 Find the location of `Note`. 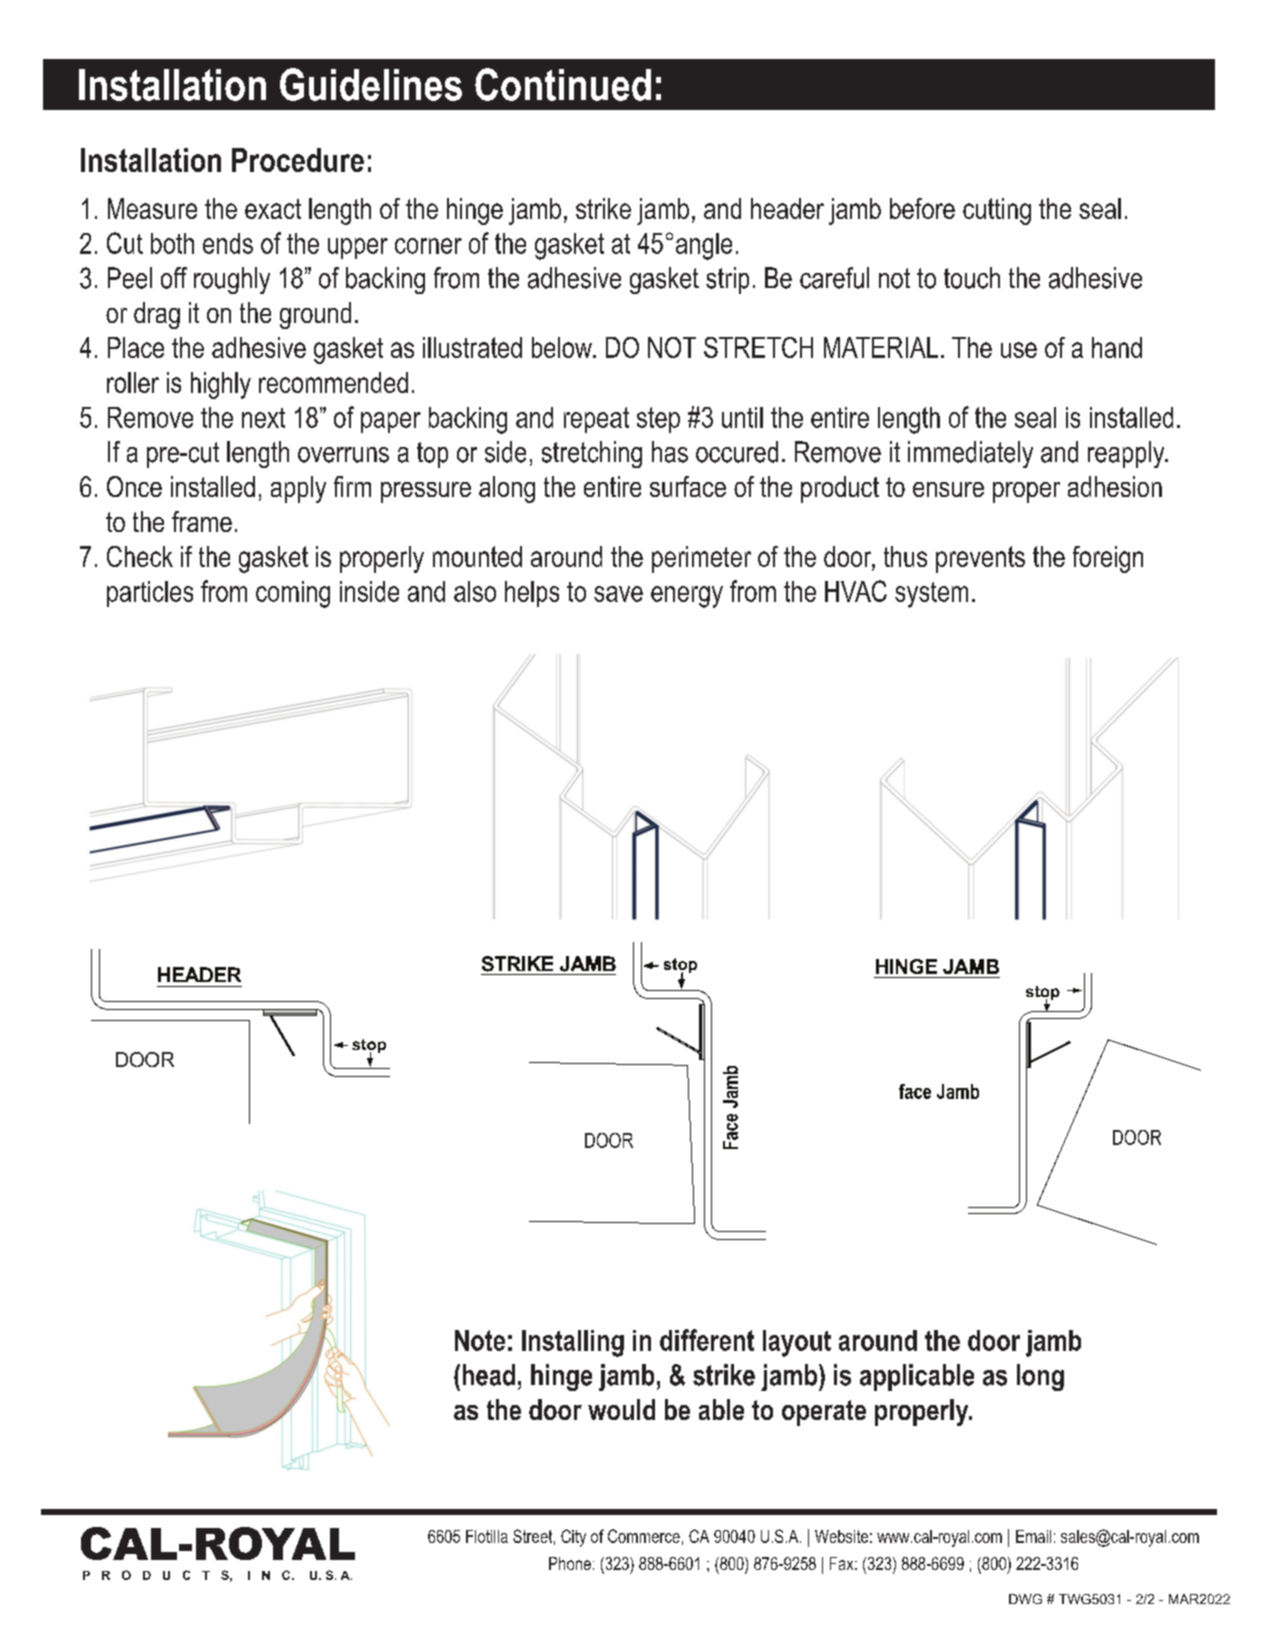

Note is located at coordinates (480, 1340).
